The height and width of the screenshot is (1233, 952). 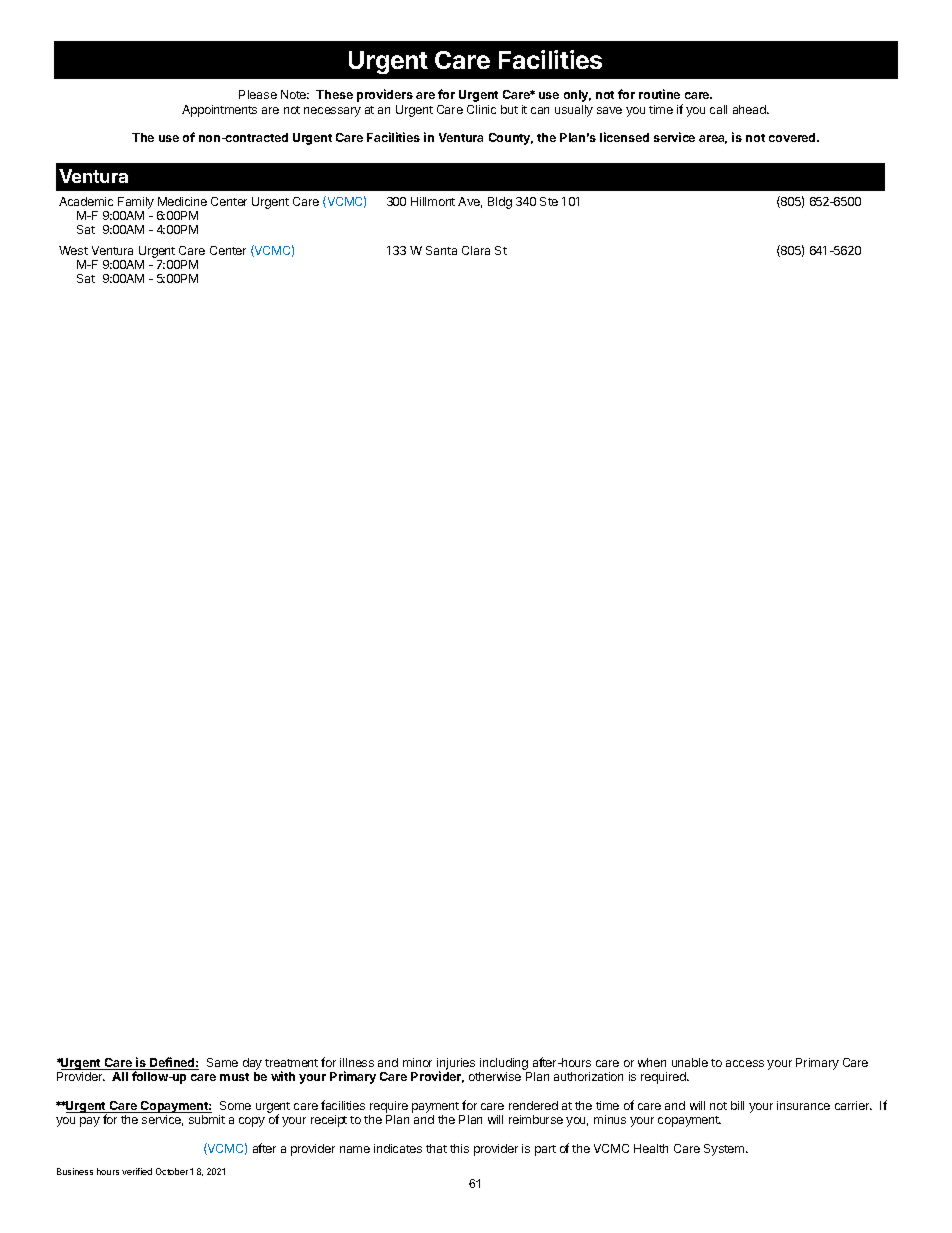 I want to click on minor, so click(x=417, y=1062).
